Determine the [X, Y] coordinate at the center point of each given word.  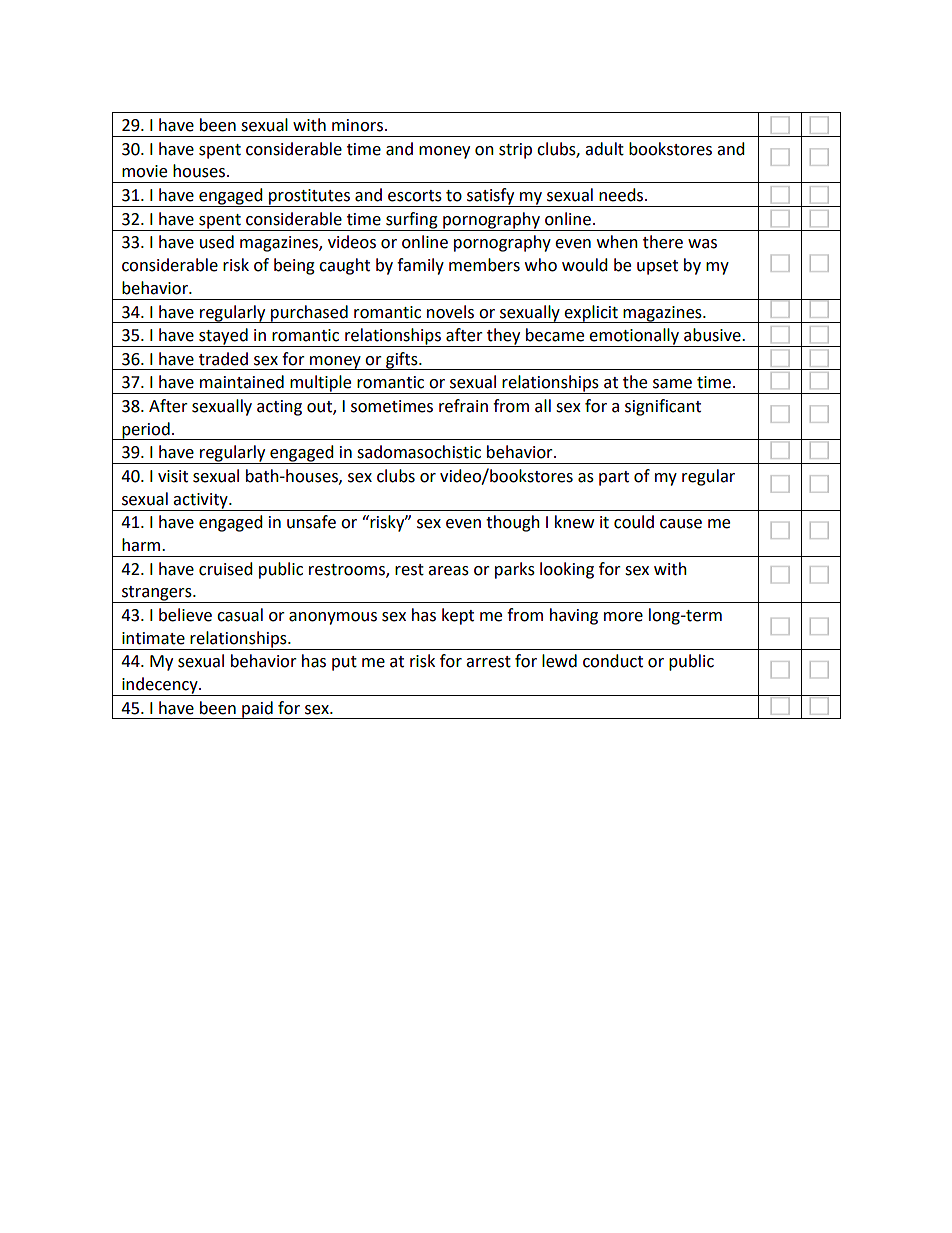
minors [357, 125]
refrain [463, 406]
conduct [613, 661]
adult [604, 149]
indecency [160, 686]
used [217, 242]
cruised [226, 569]
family [420, 266]
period [146, 431]
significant [663, 407]
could [634, 522]
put [344, 663]
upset [657, 267]
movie [144, 171]
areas [448, 571]
